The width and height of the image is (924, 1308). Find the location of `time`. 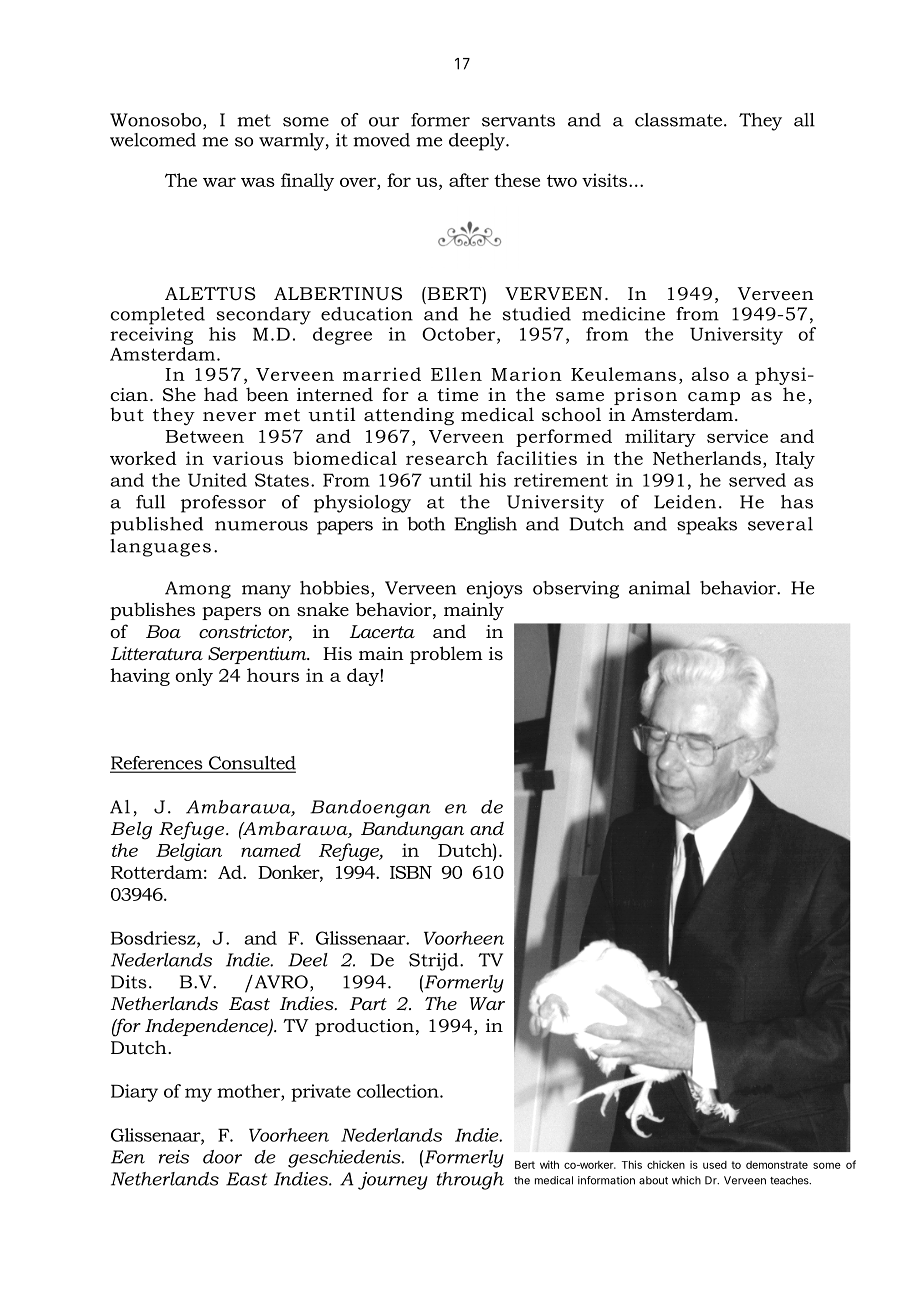

time is located at coordinates (457, 394).
